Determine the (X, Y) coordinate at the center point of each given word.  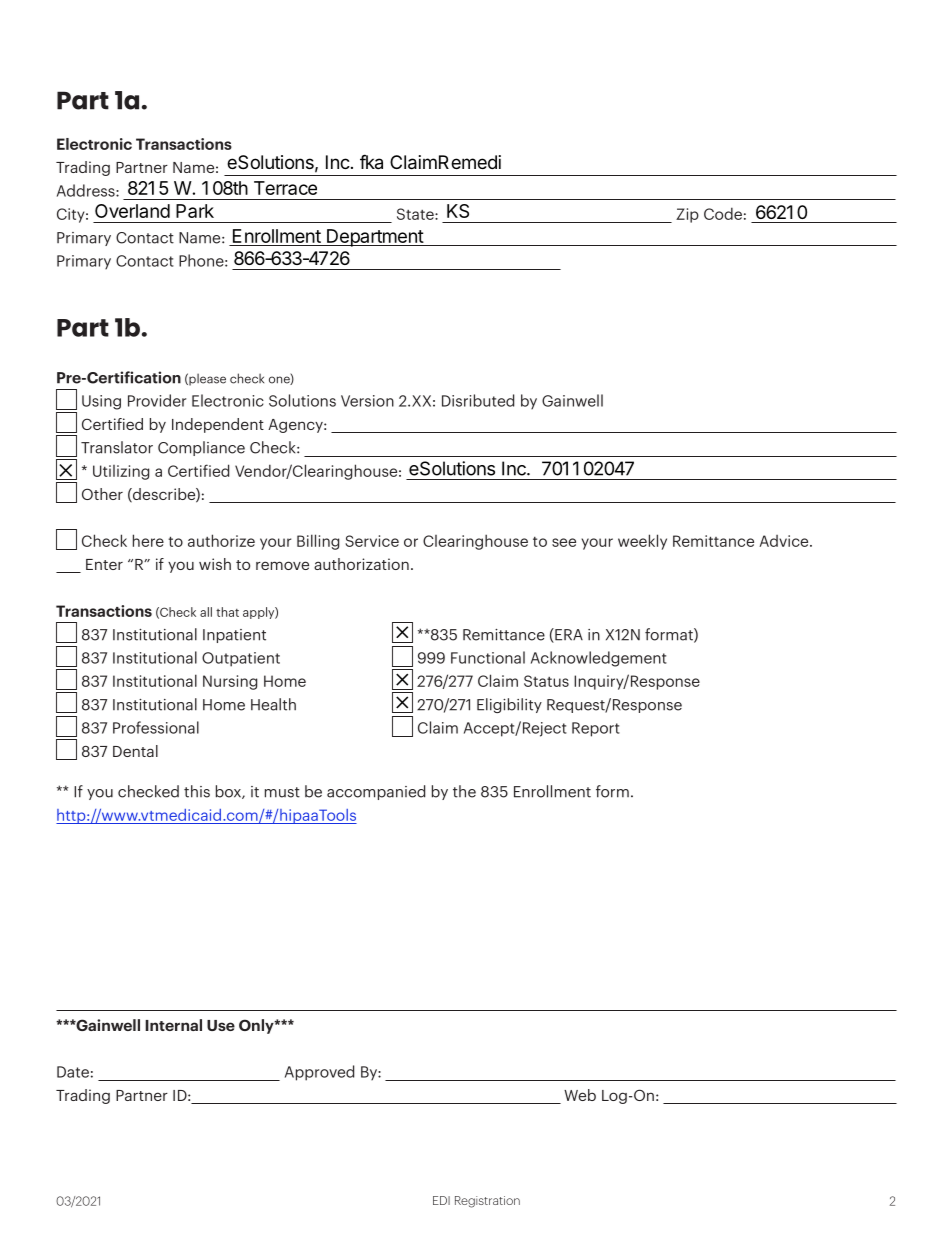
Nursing (230, 682)
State (416, 214)
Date (73, 1072)
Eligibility (509, 705)
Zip (687, 215)
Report (596, 729)
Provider (157, 400)
